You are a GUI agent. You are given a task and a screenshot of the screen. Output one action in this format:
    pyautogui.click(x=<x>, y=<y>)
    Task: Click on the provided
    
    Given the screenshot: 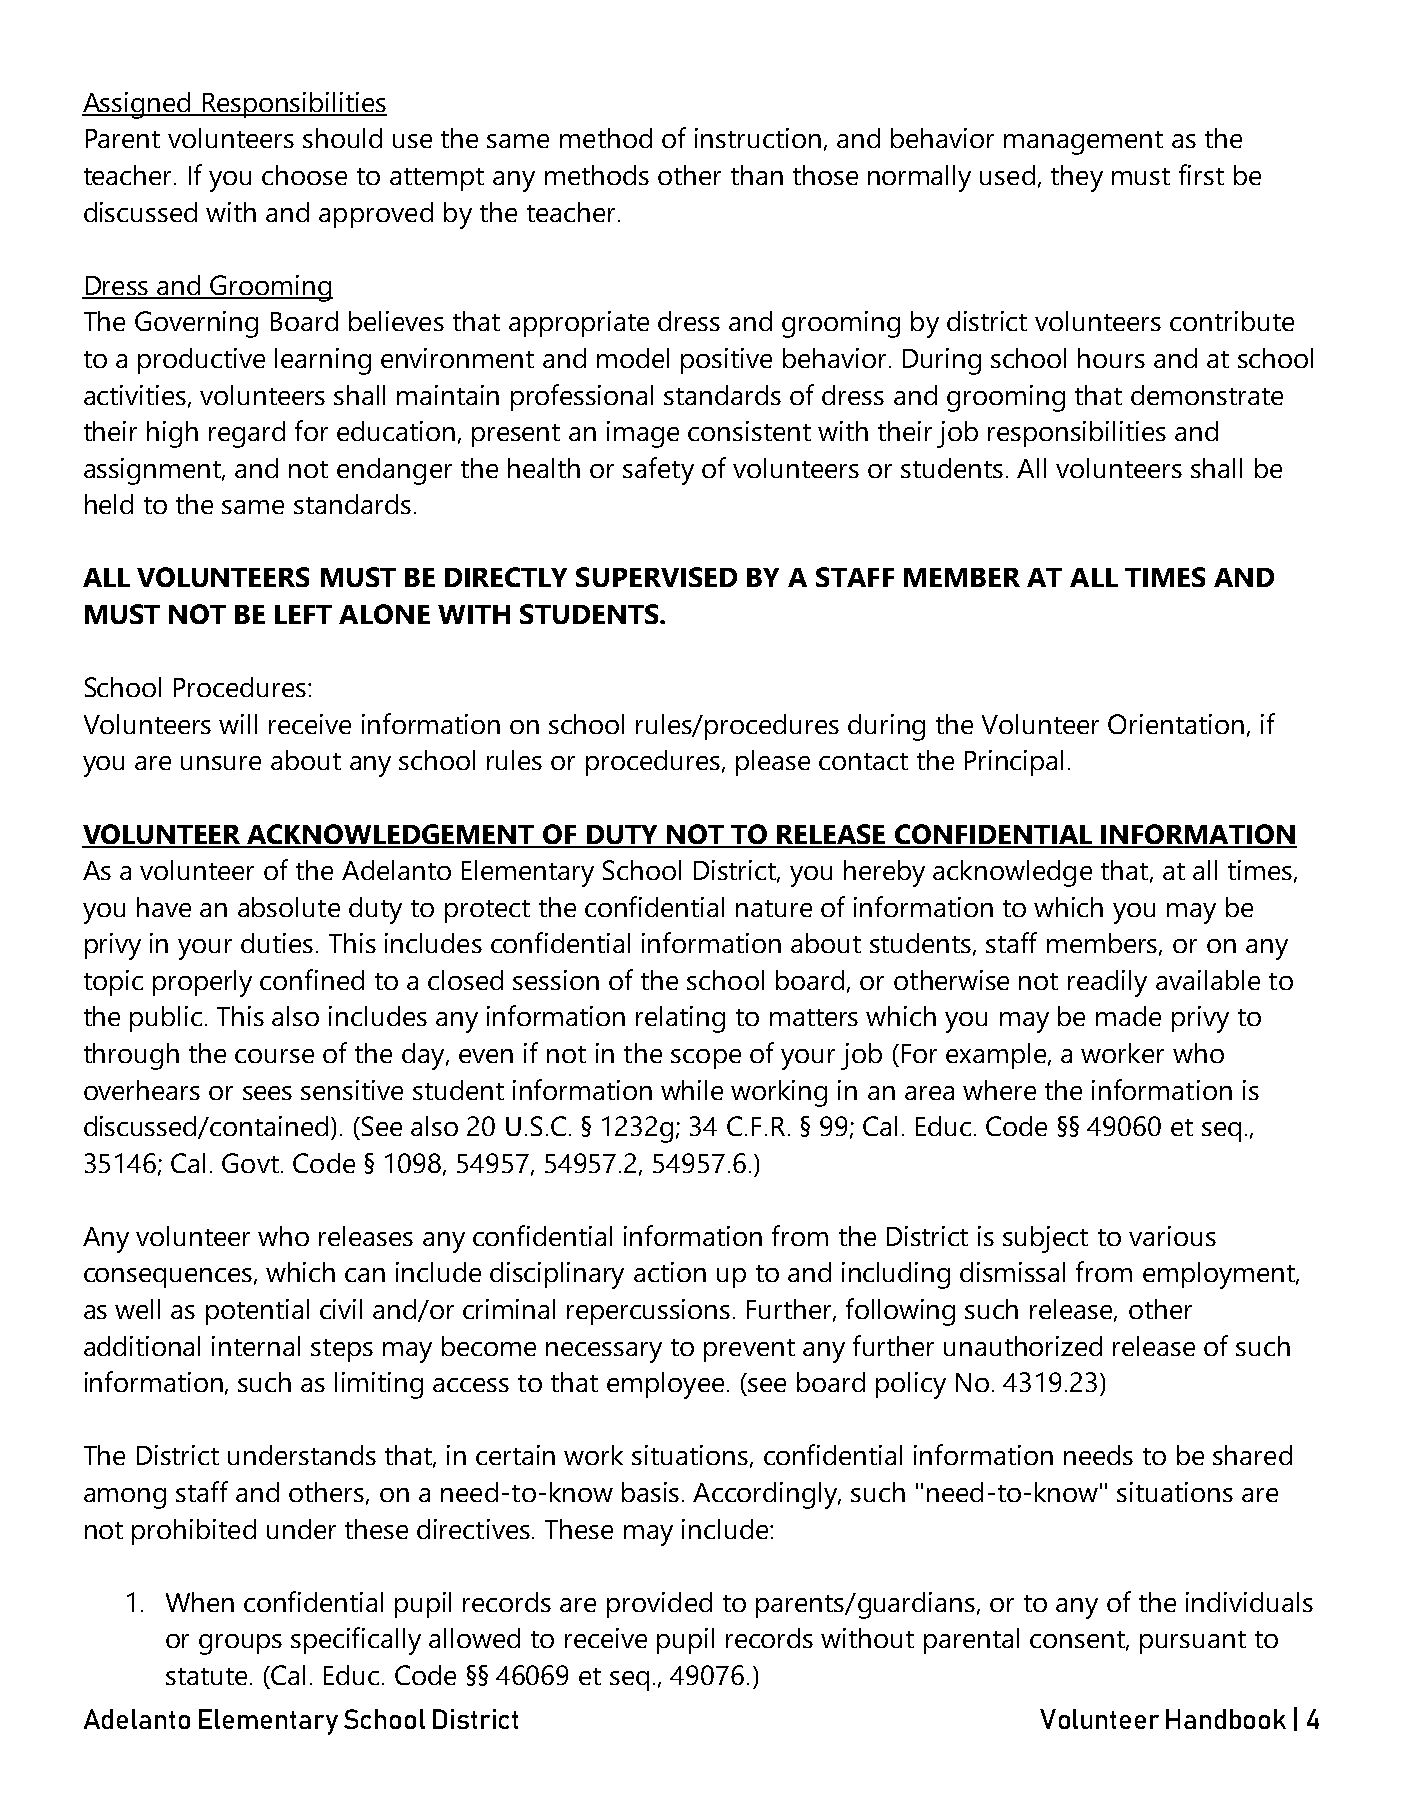 What is the action you would take?
    pyautogui.click(x=659, y=1605)
